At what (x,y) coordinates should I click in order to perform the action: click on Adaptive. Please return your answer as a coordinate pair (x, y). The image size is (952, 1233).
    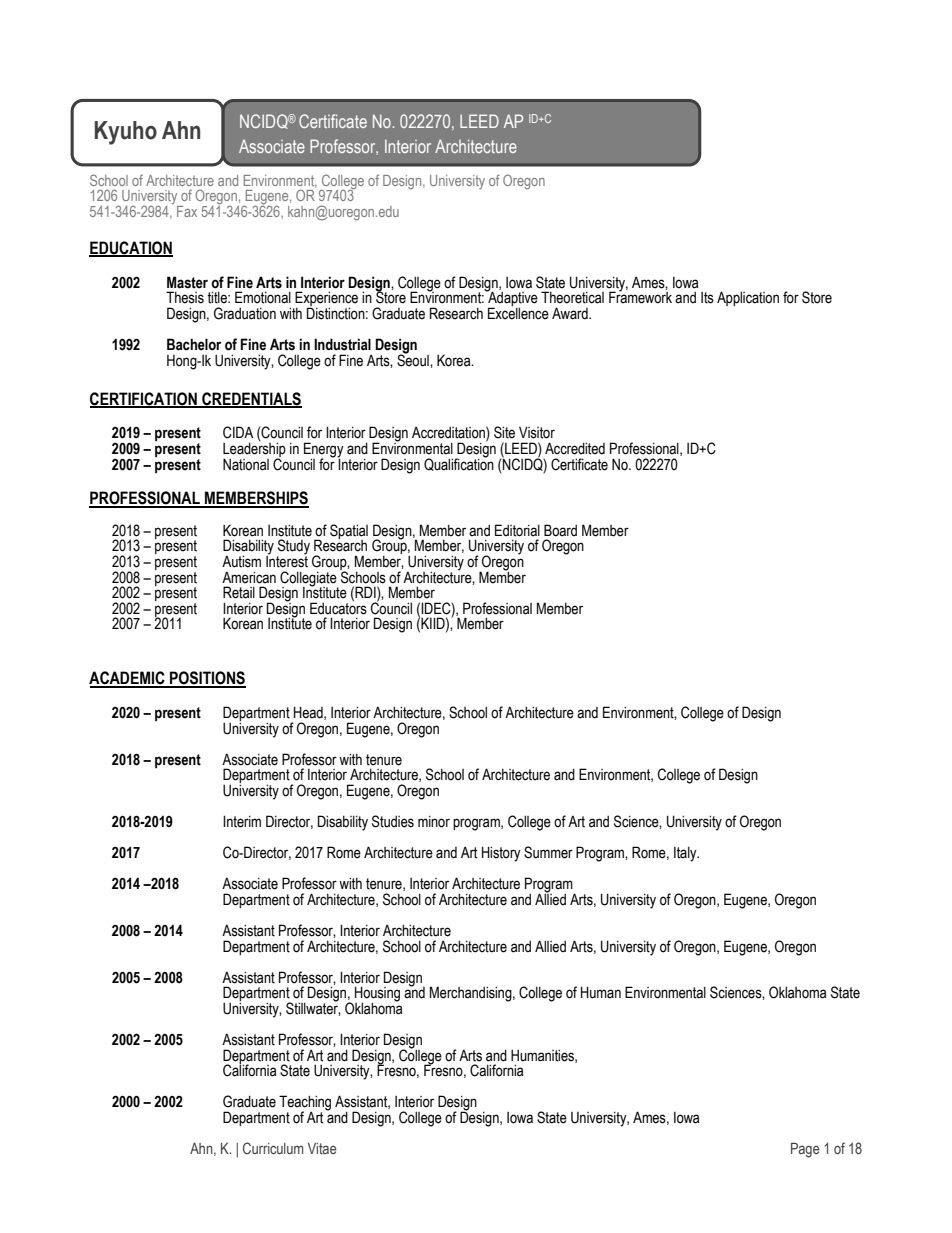
    Looking at the image, I should click on (512, 299).
